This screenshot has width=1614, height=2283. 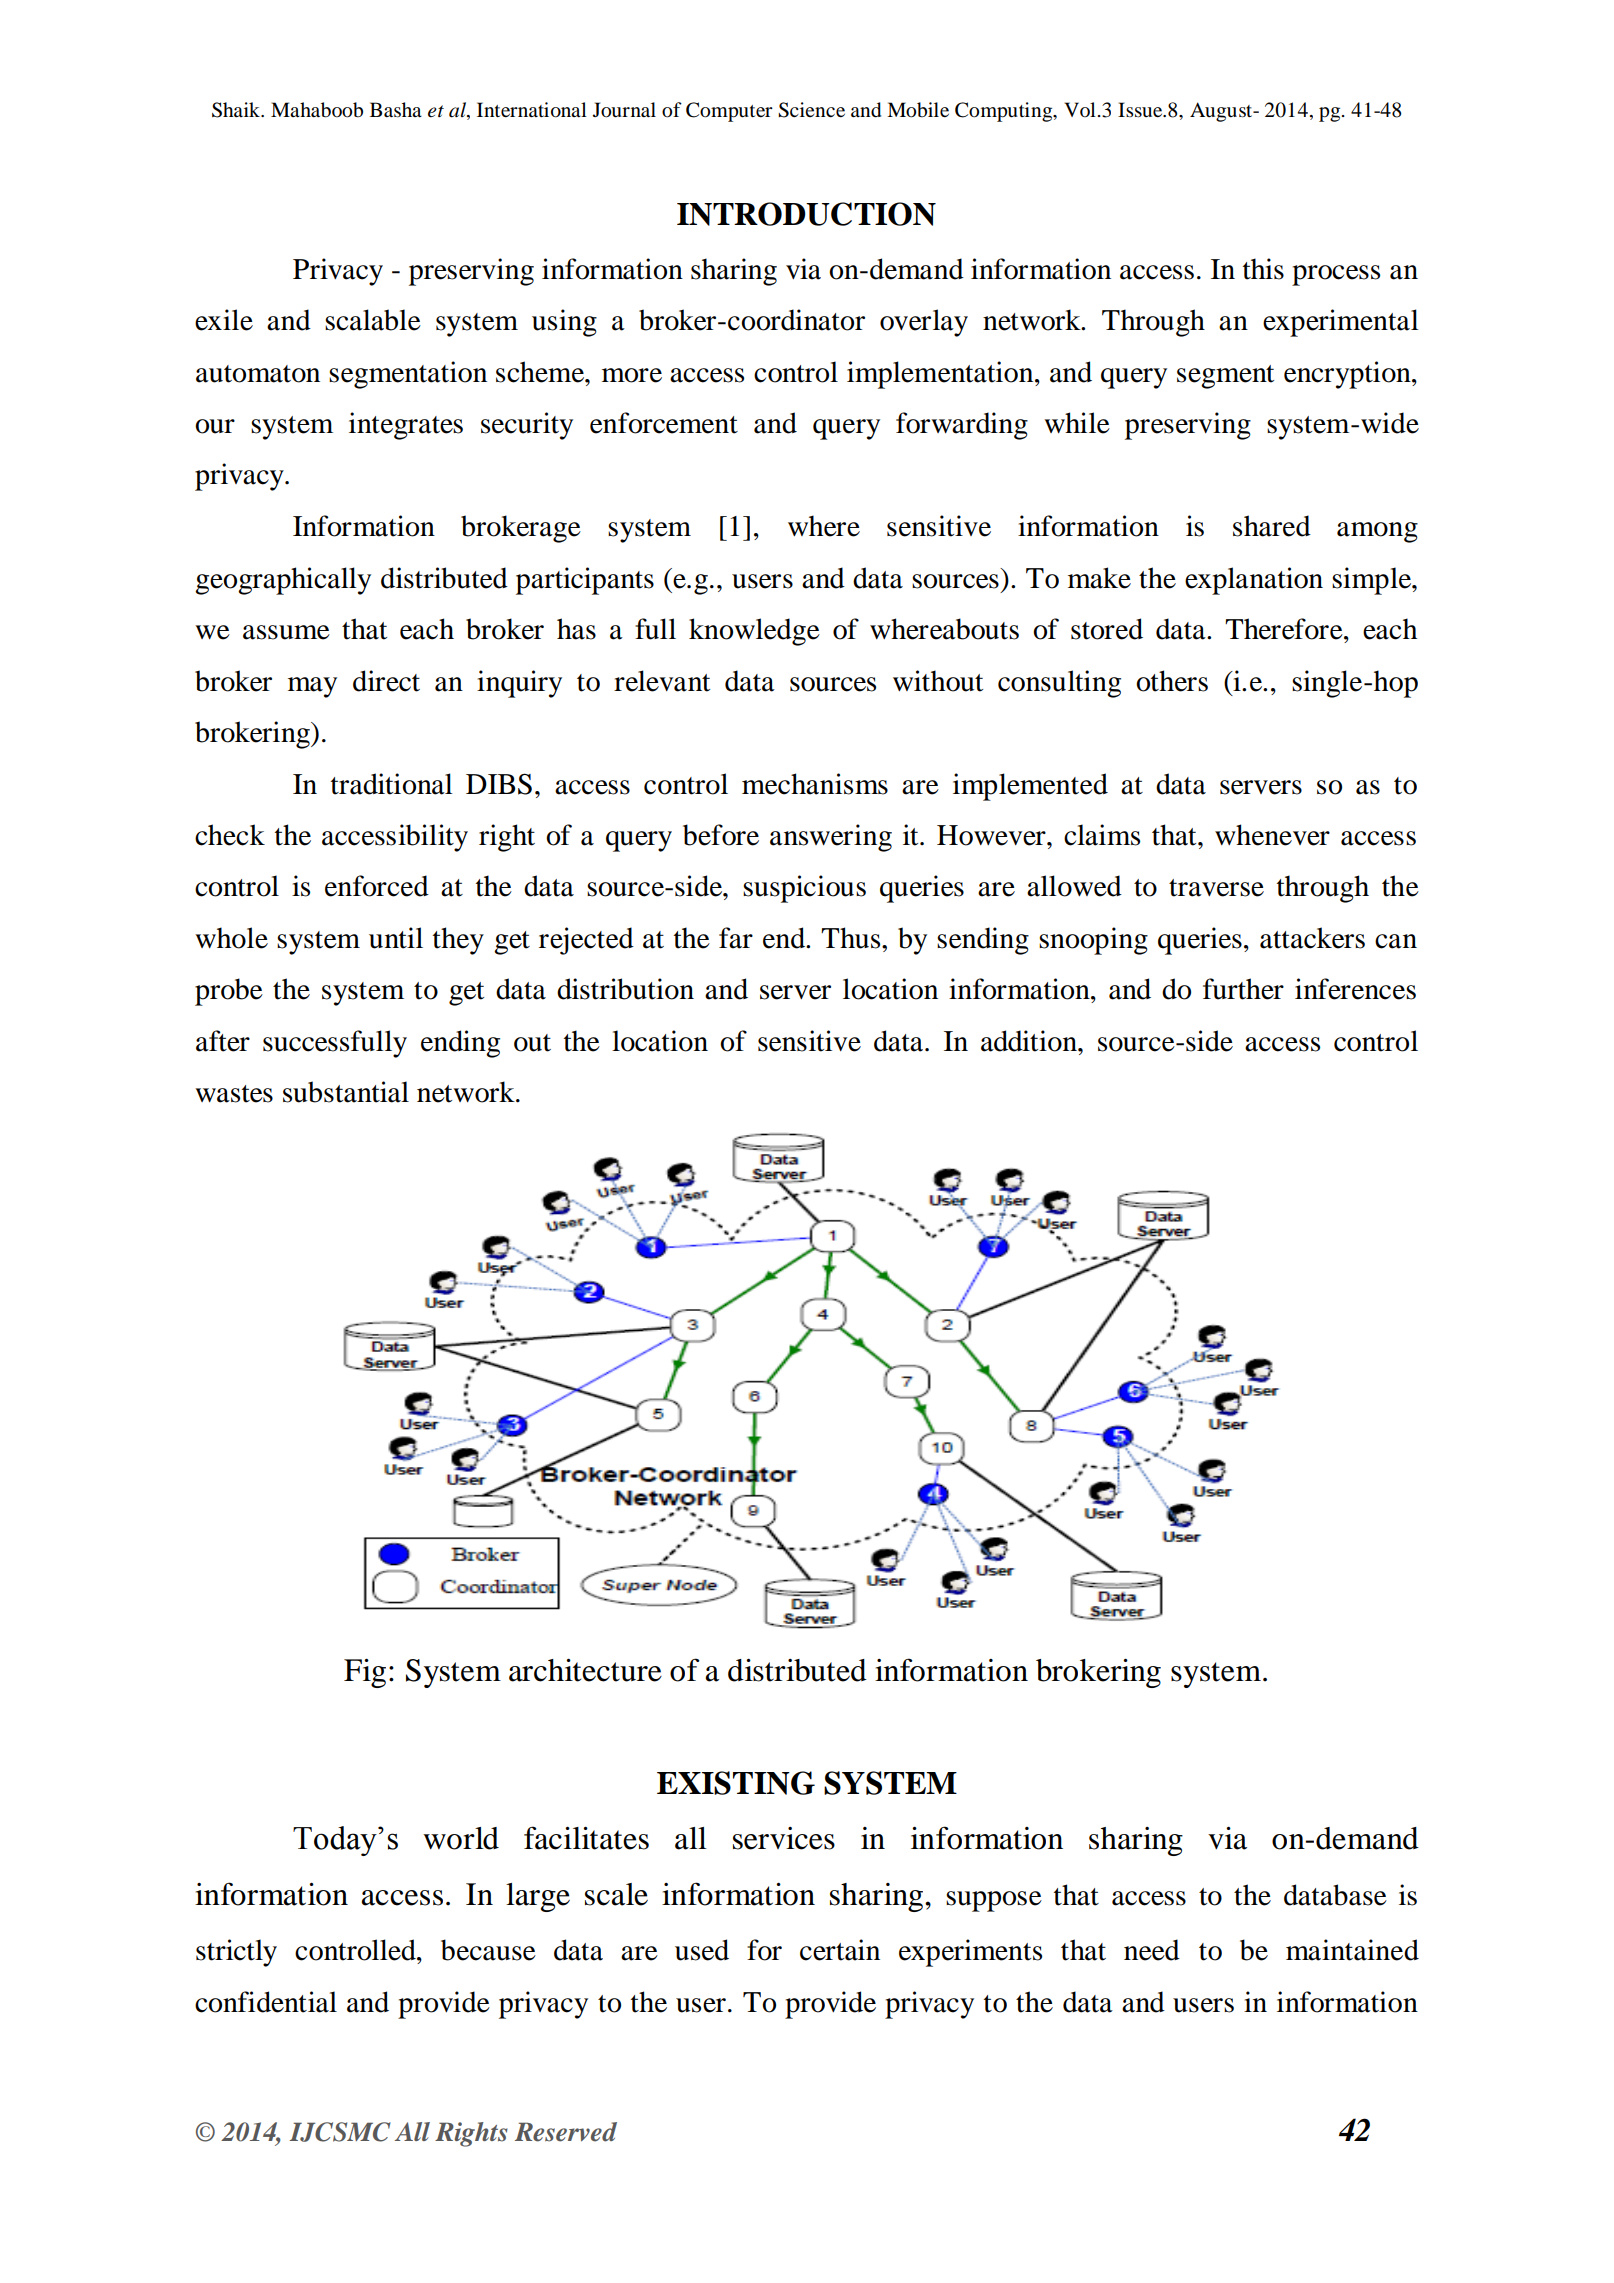 I want to click on further, so click(x=1243, y=989).
